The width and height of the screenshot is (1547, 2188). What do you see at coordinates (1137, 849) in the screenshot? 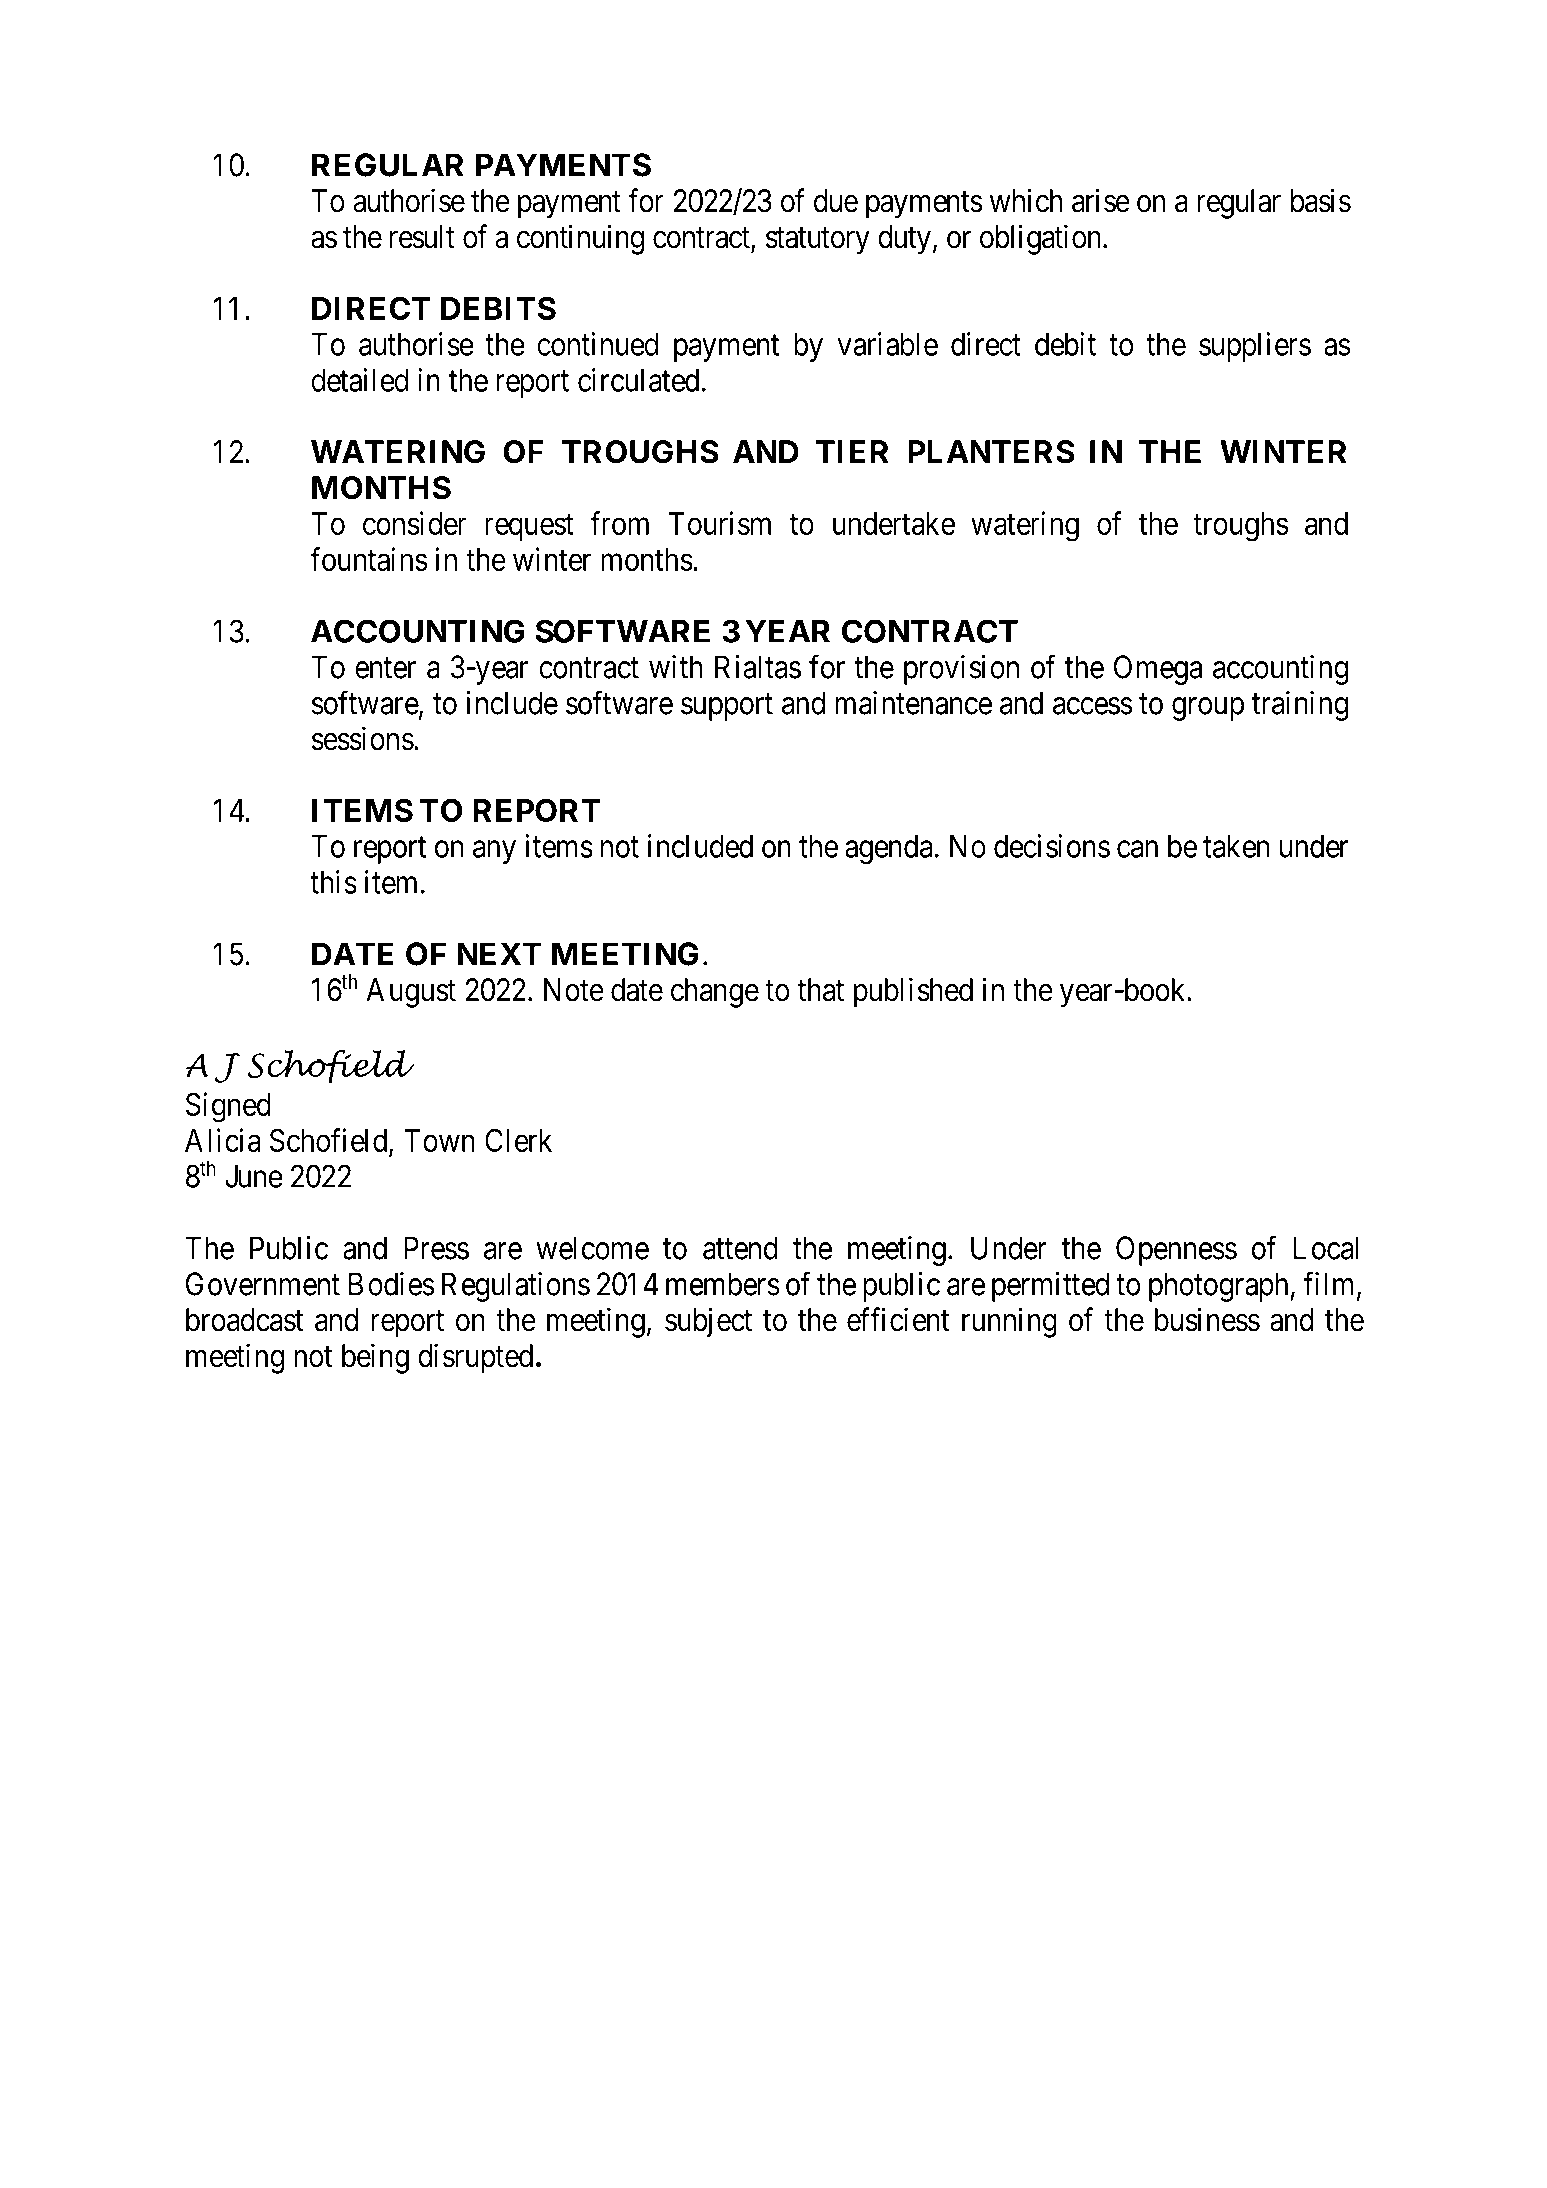
I see `can` at bounding box center [1137, 849].
